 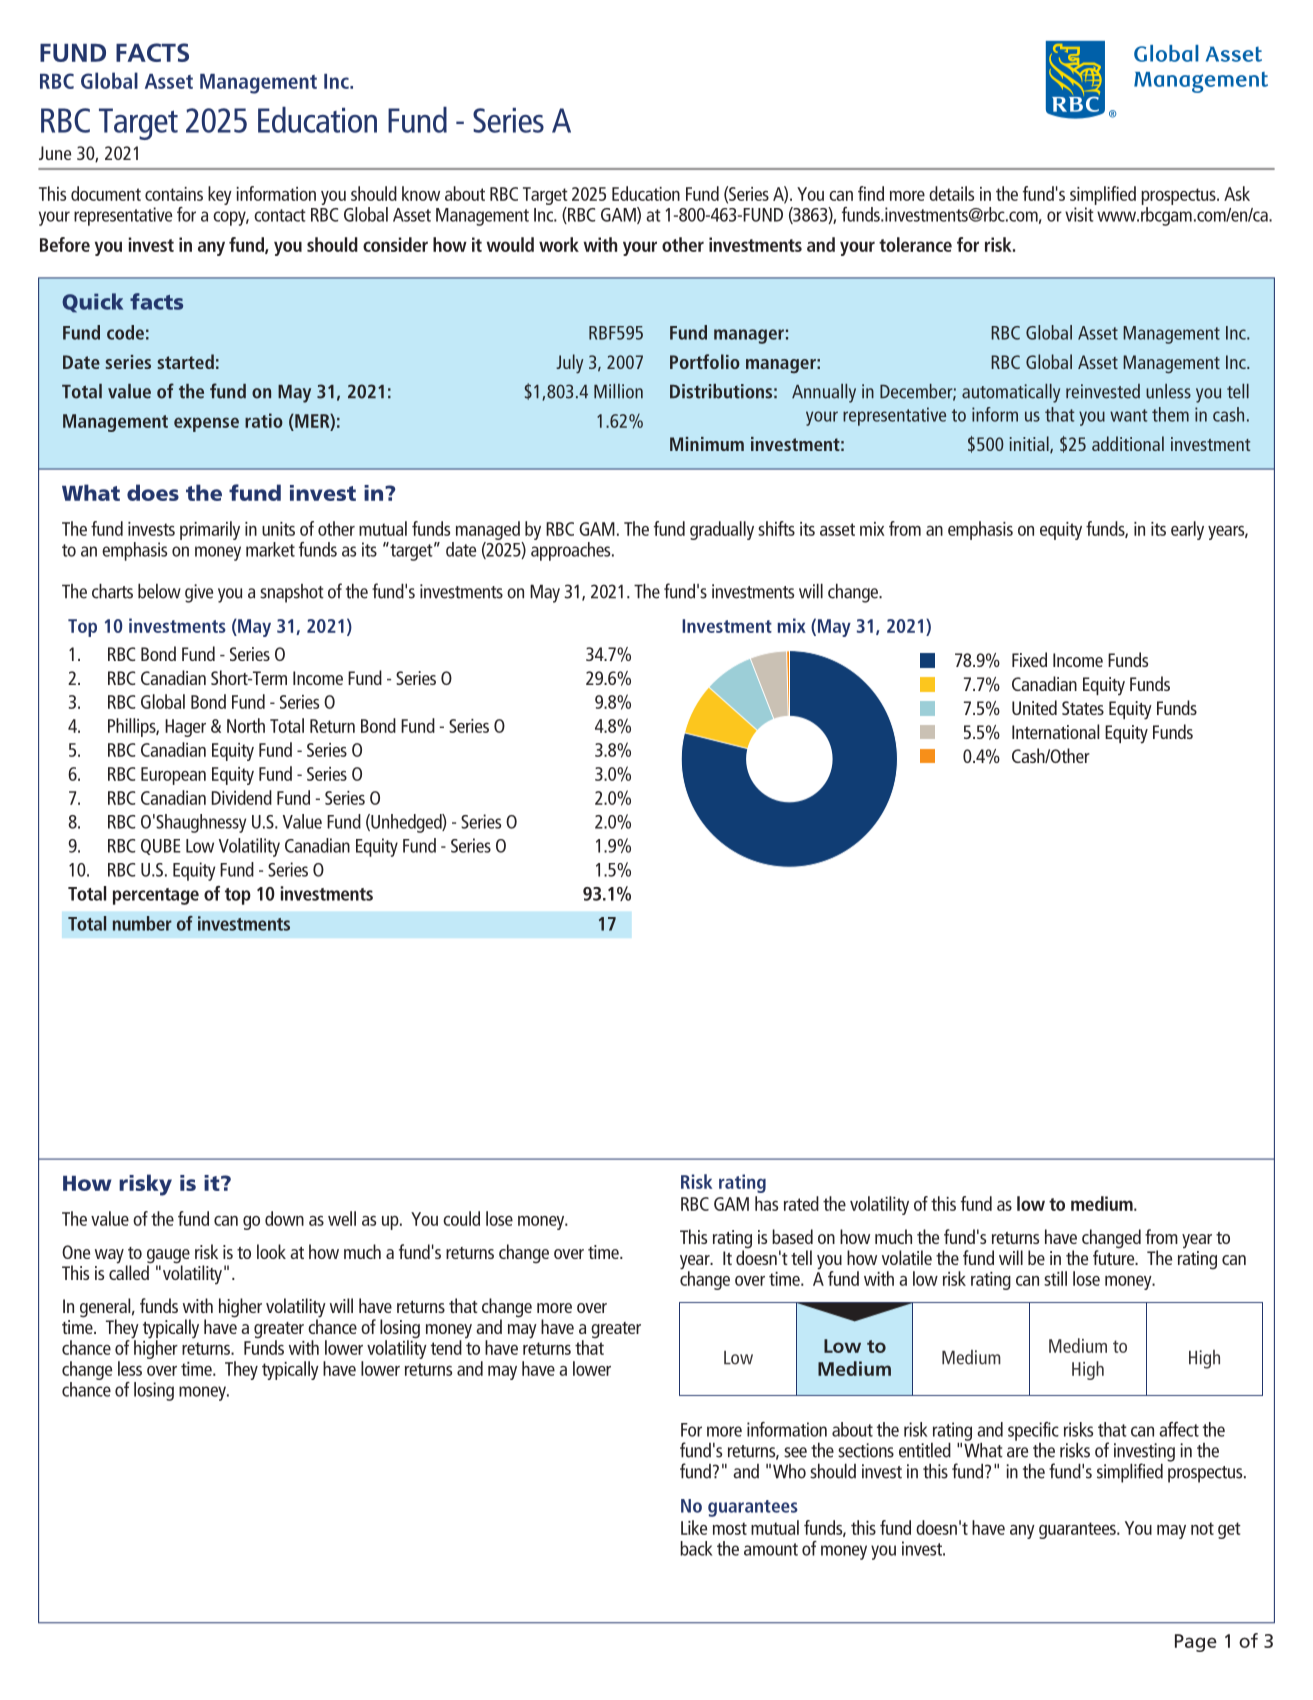 What do you see at coordinates (1079, 214) in the screenshot?
I see `visit` at bounding box center [1079, 214].
